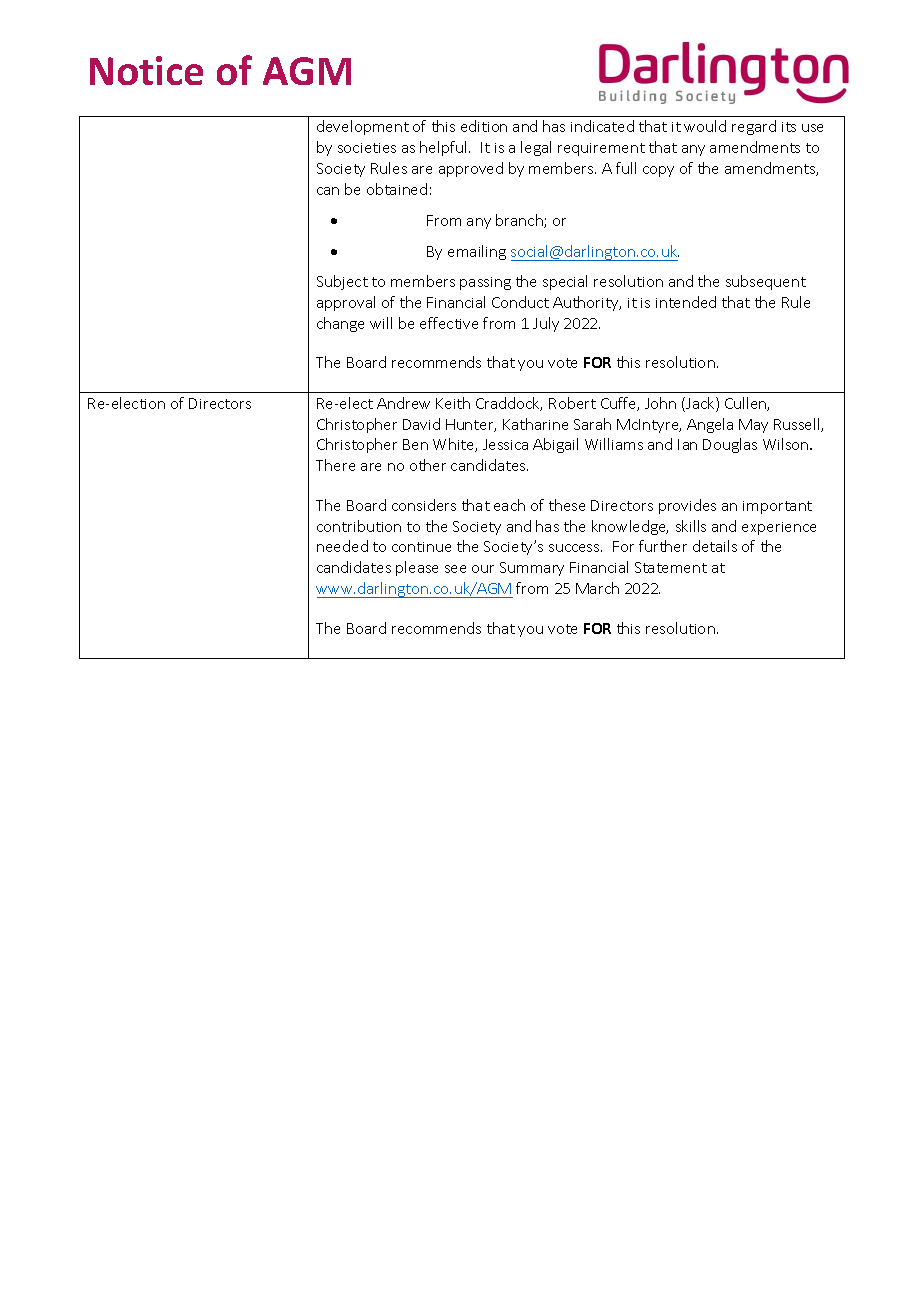  I want to click on Notice, so click(146, 70).
